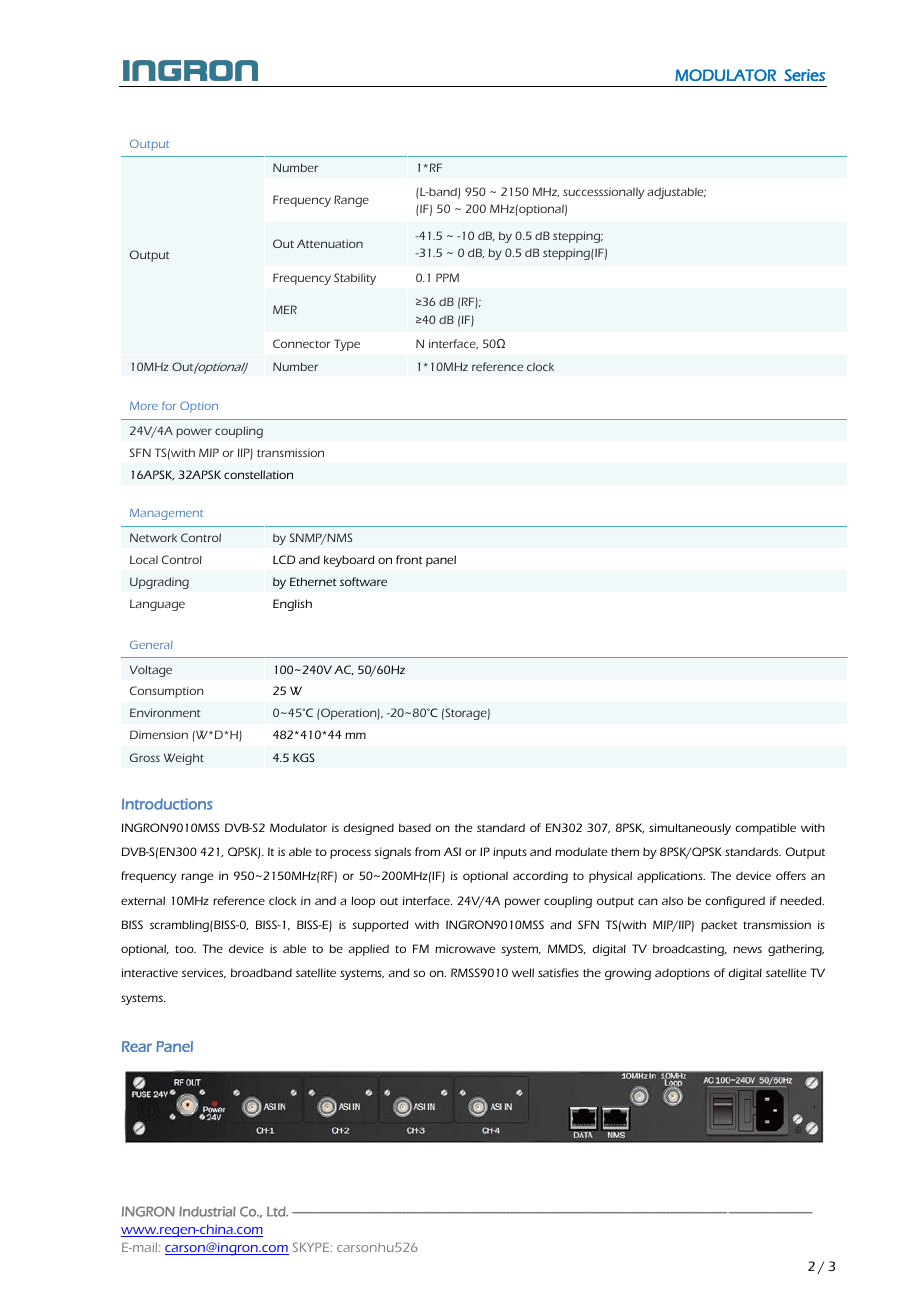 The height and width of the screenshot is (1308, 924). I want to click on for, so click(169, 405).
